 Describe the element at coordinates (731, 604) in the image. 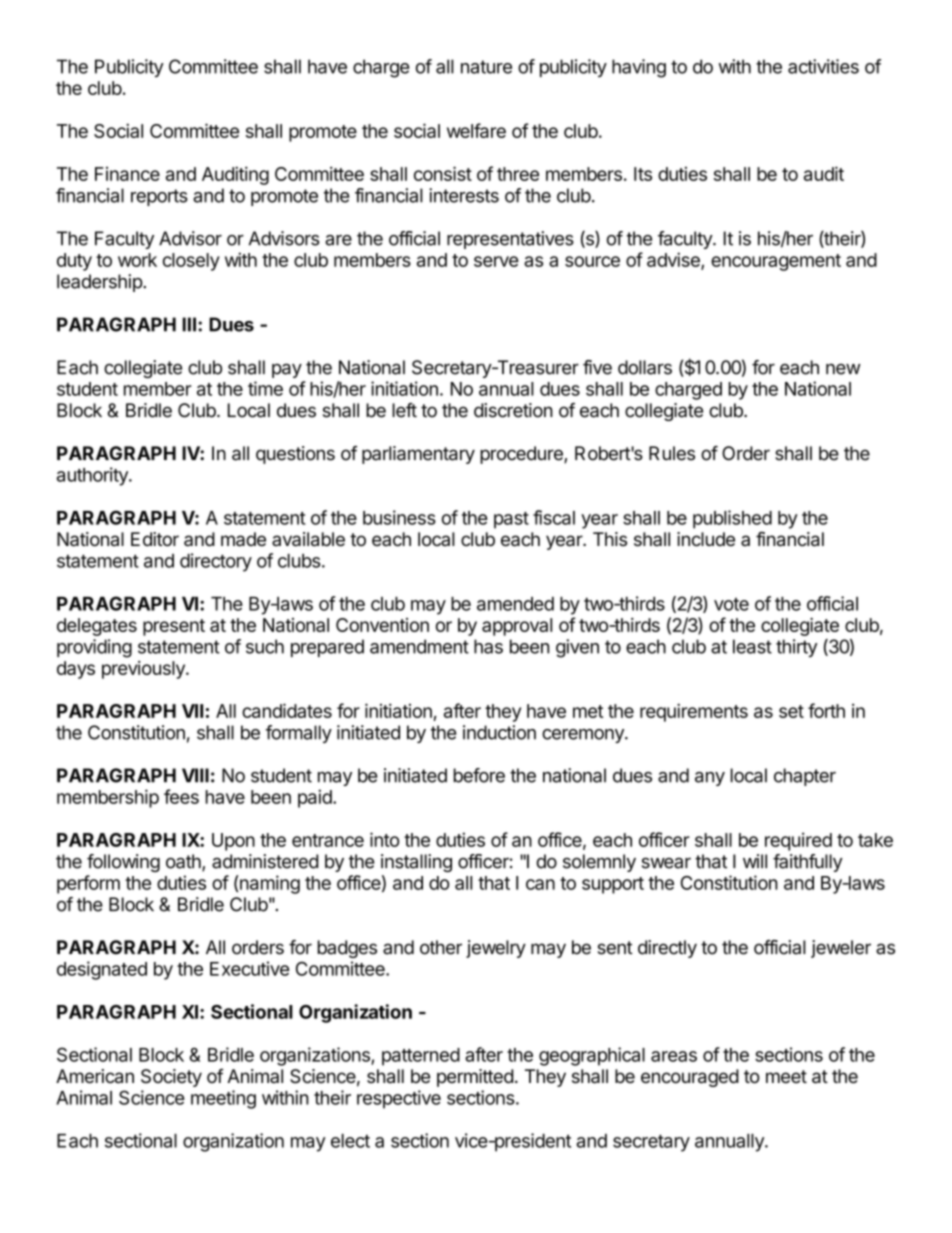

I see `vote` at that location.
